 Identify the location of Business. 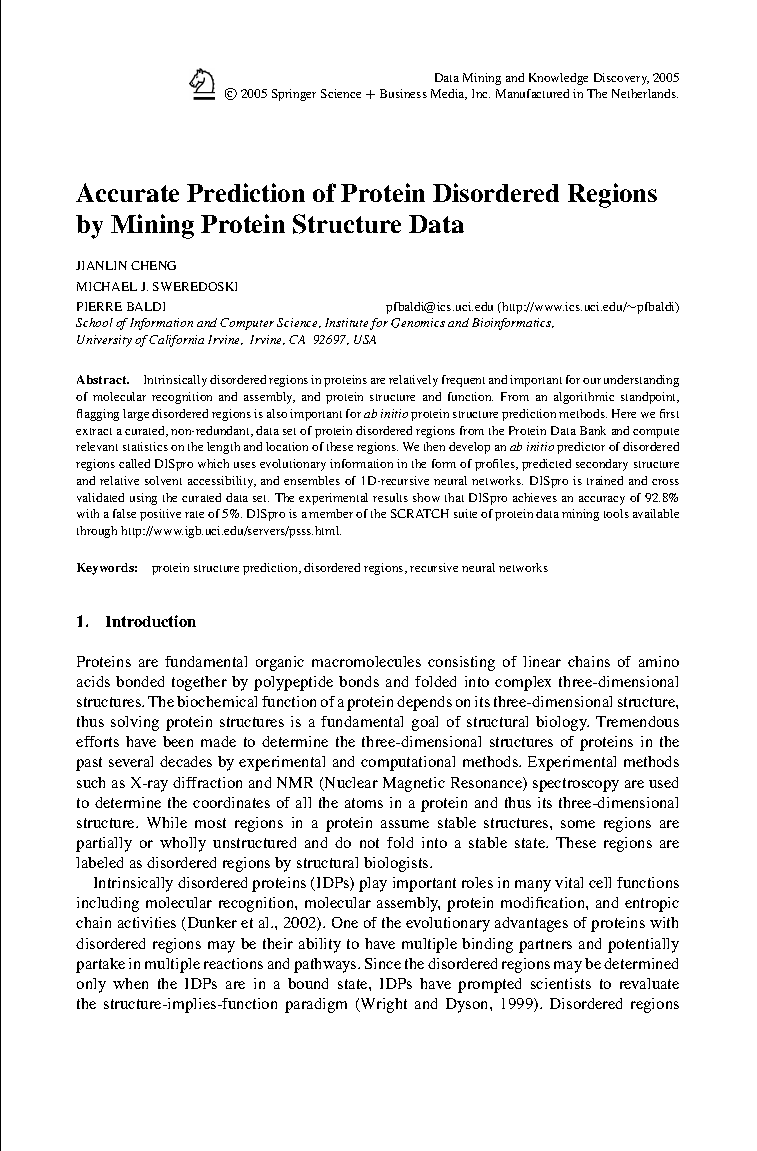
(403, 93).
